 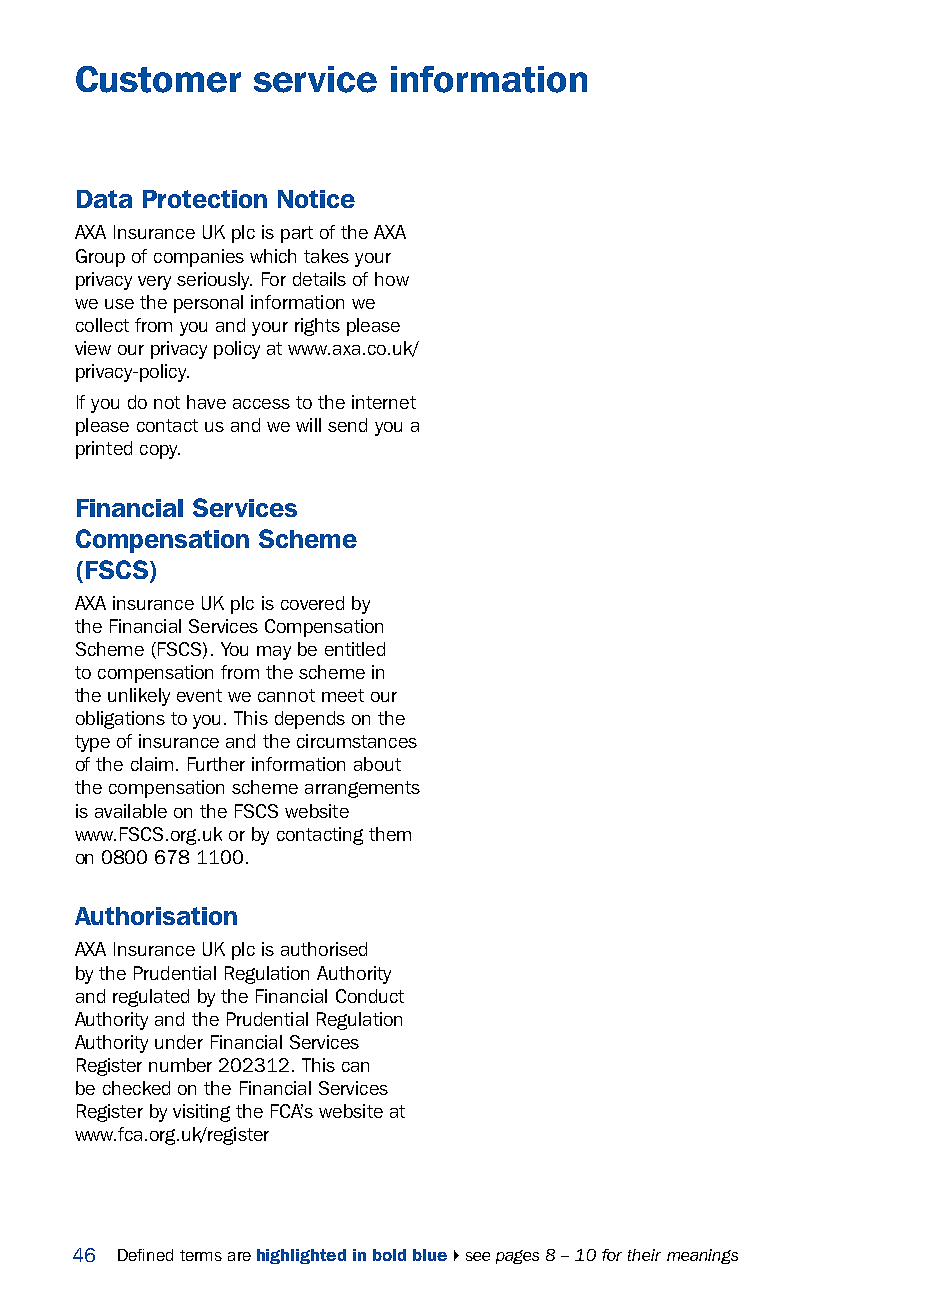 I want to click on Customer, so click(x=158, y=79).
